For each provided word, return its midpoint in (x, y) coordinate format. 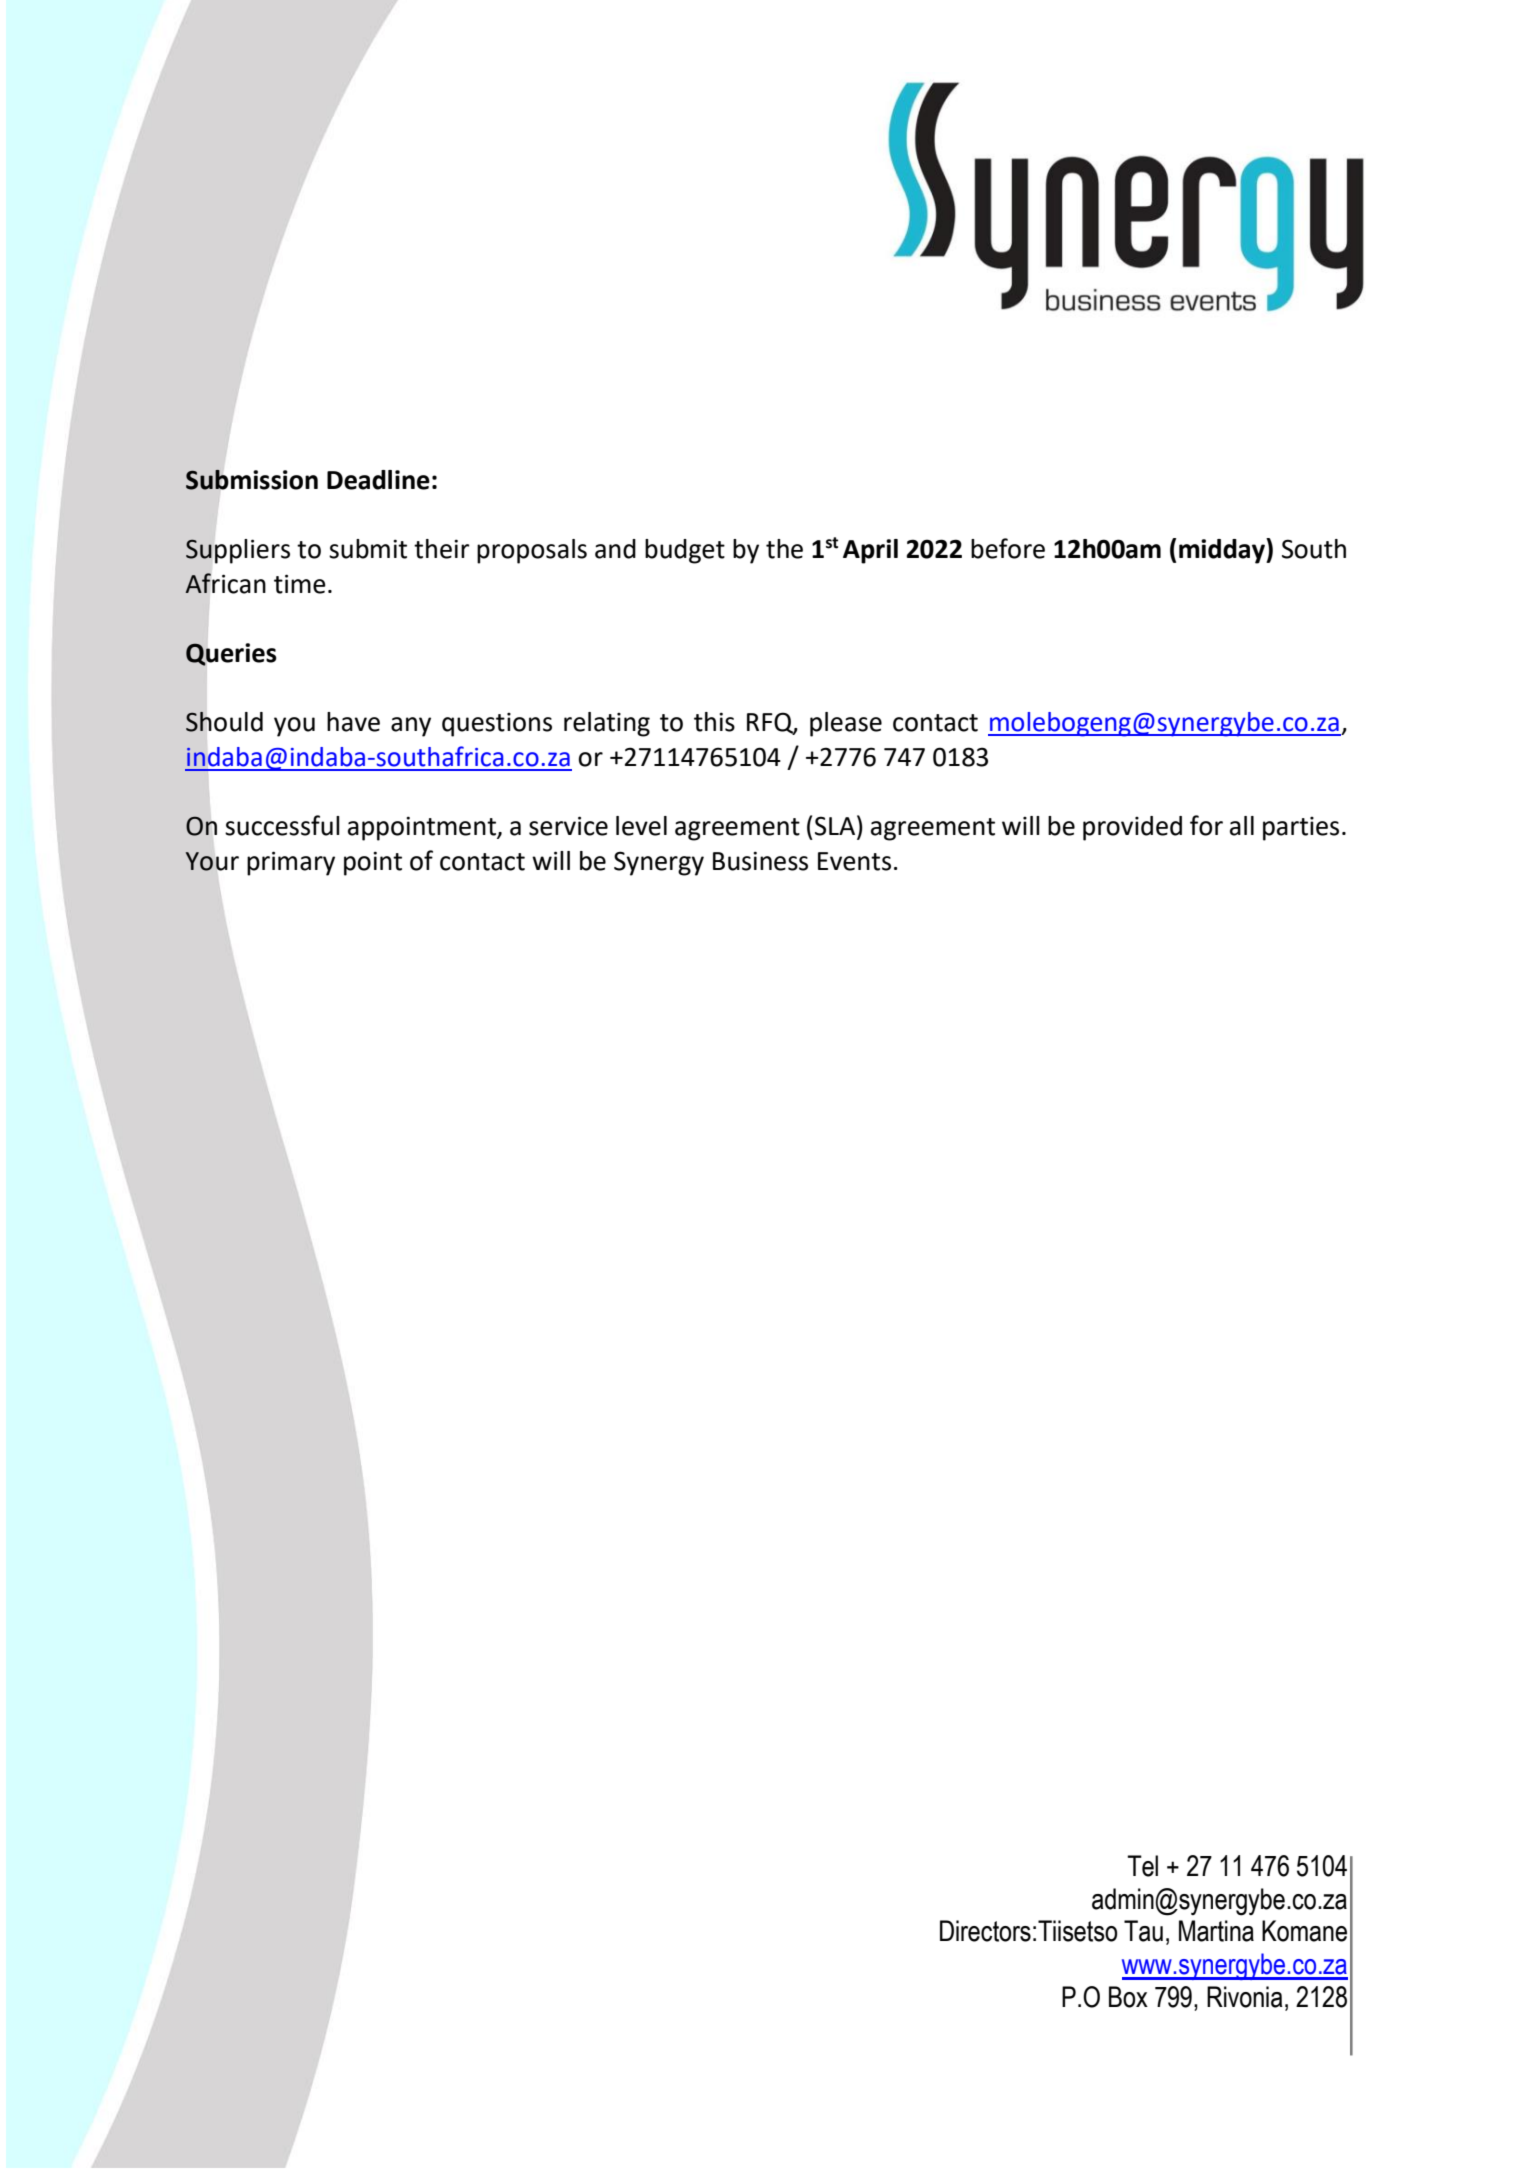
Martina (1216, 1931)
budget (685, 551)
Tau (1143, 1931)
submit (368, 549)
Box (1128, 1997)
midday (1223, 551)
